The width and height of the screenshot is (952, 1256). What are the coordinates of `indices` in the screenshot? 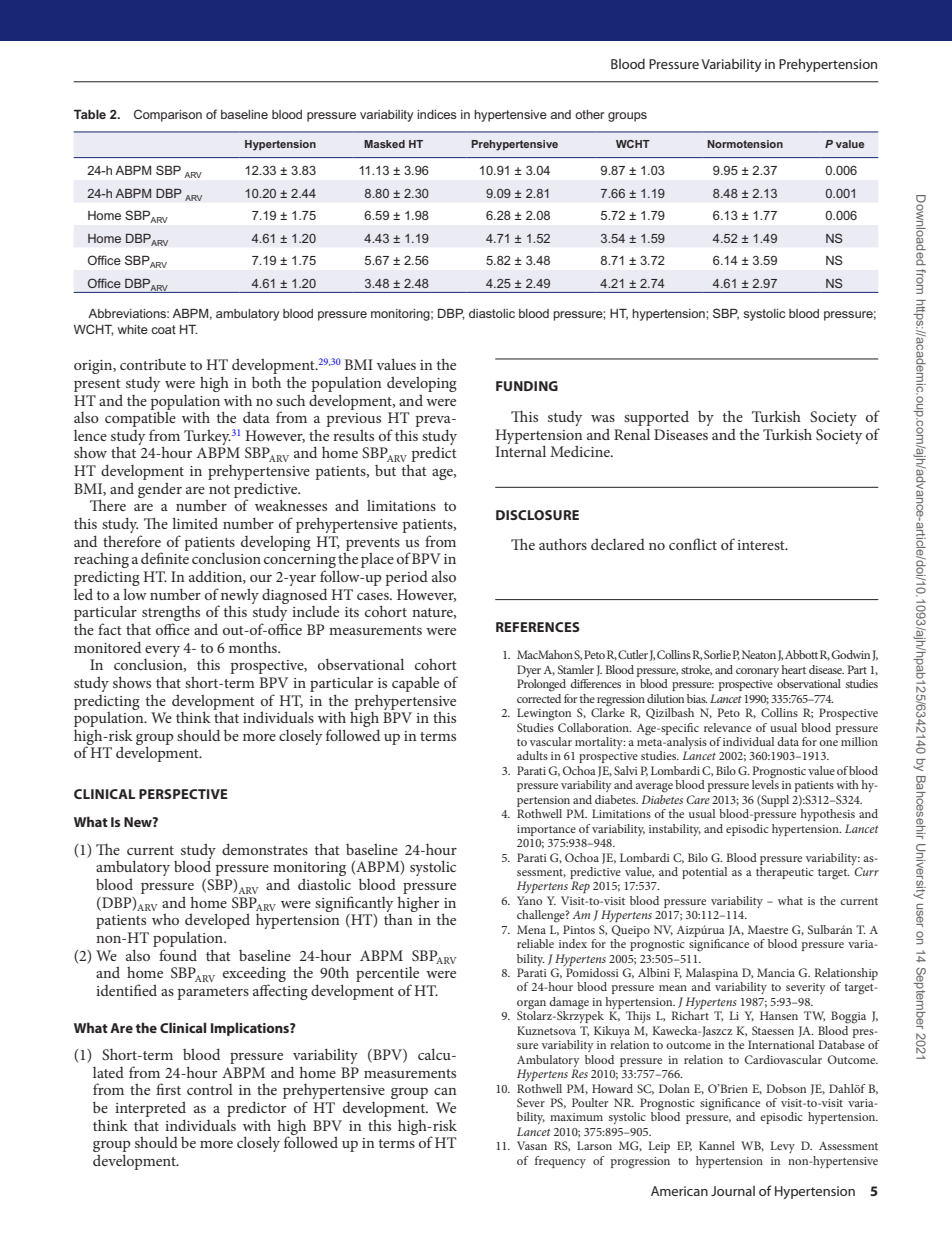 It's located at (437, 114).
